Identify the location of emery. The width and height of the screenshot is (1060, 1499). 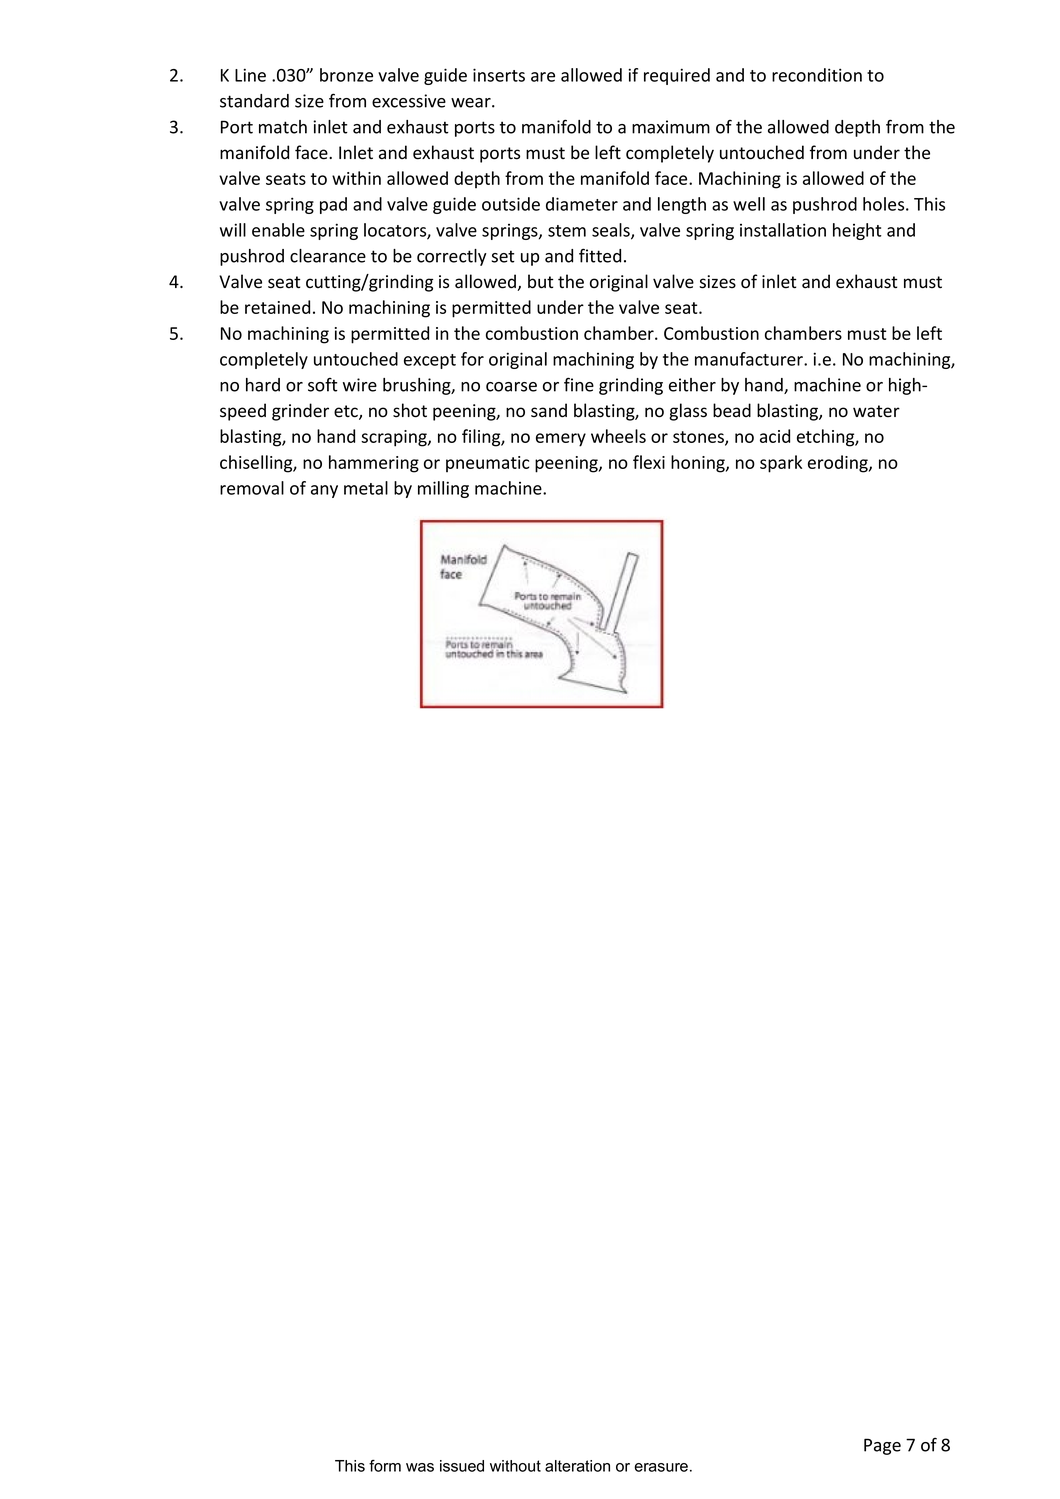
(561, 440).
